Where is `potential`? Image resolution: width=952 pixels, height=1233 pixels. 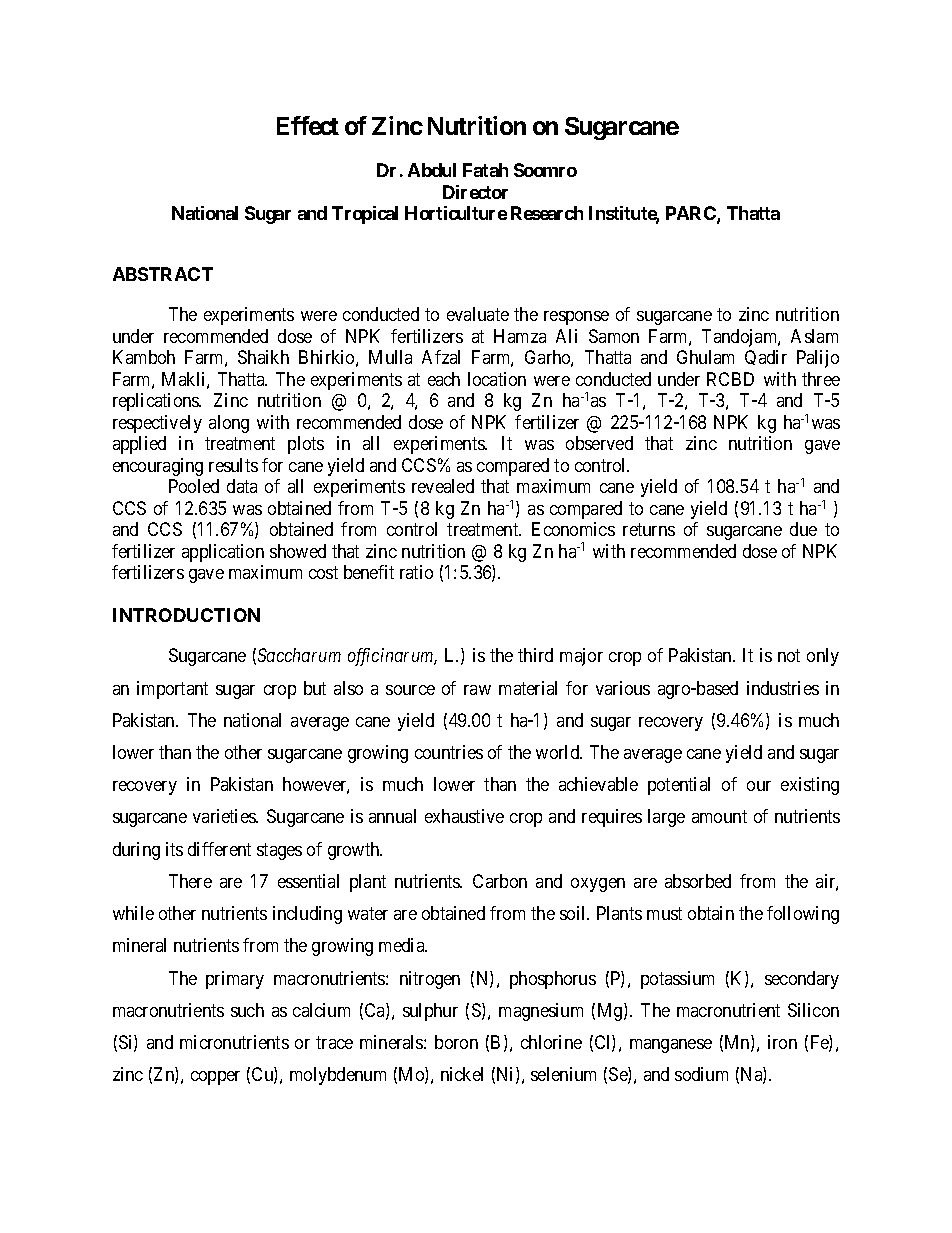 potential is located at coordinates (679, 786).
